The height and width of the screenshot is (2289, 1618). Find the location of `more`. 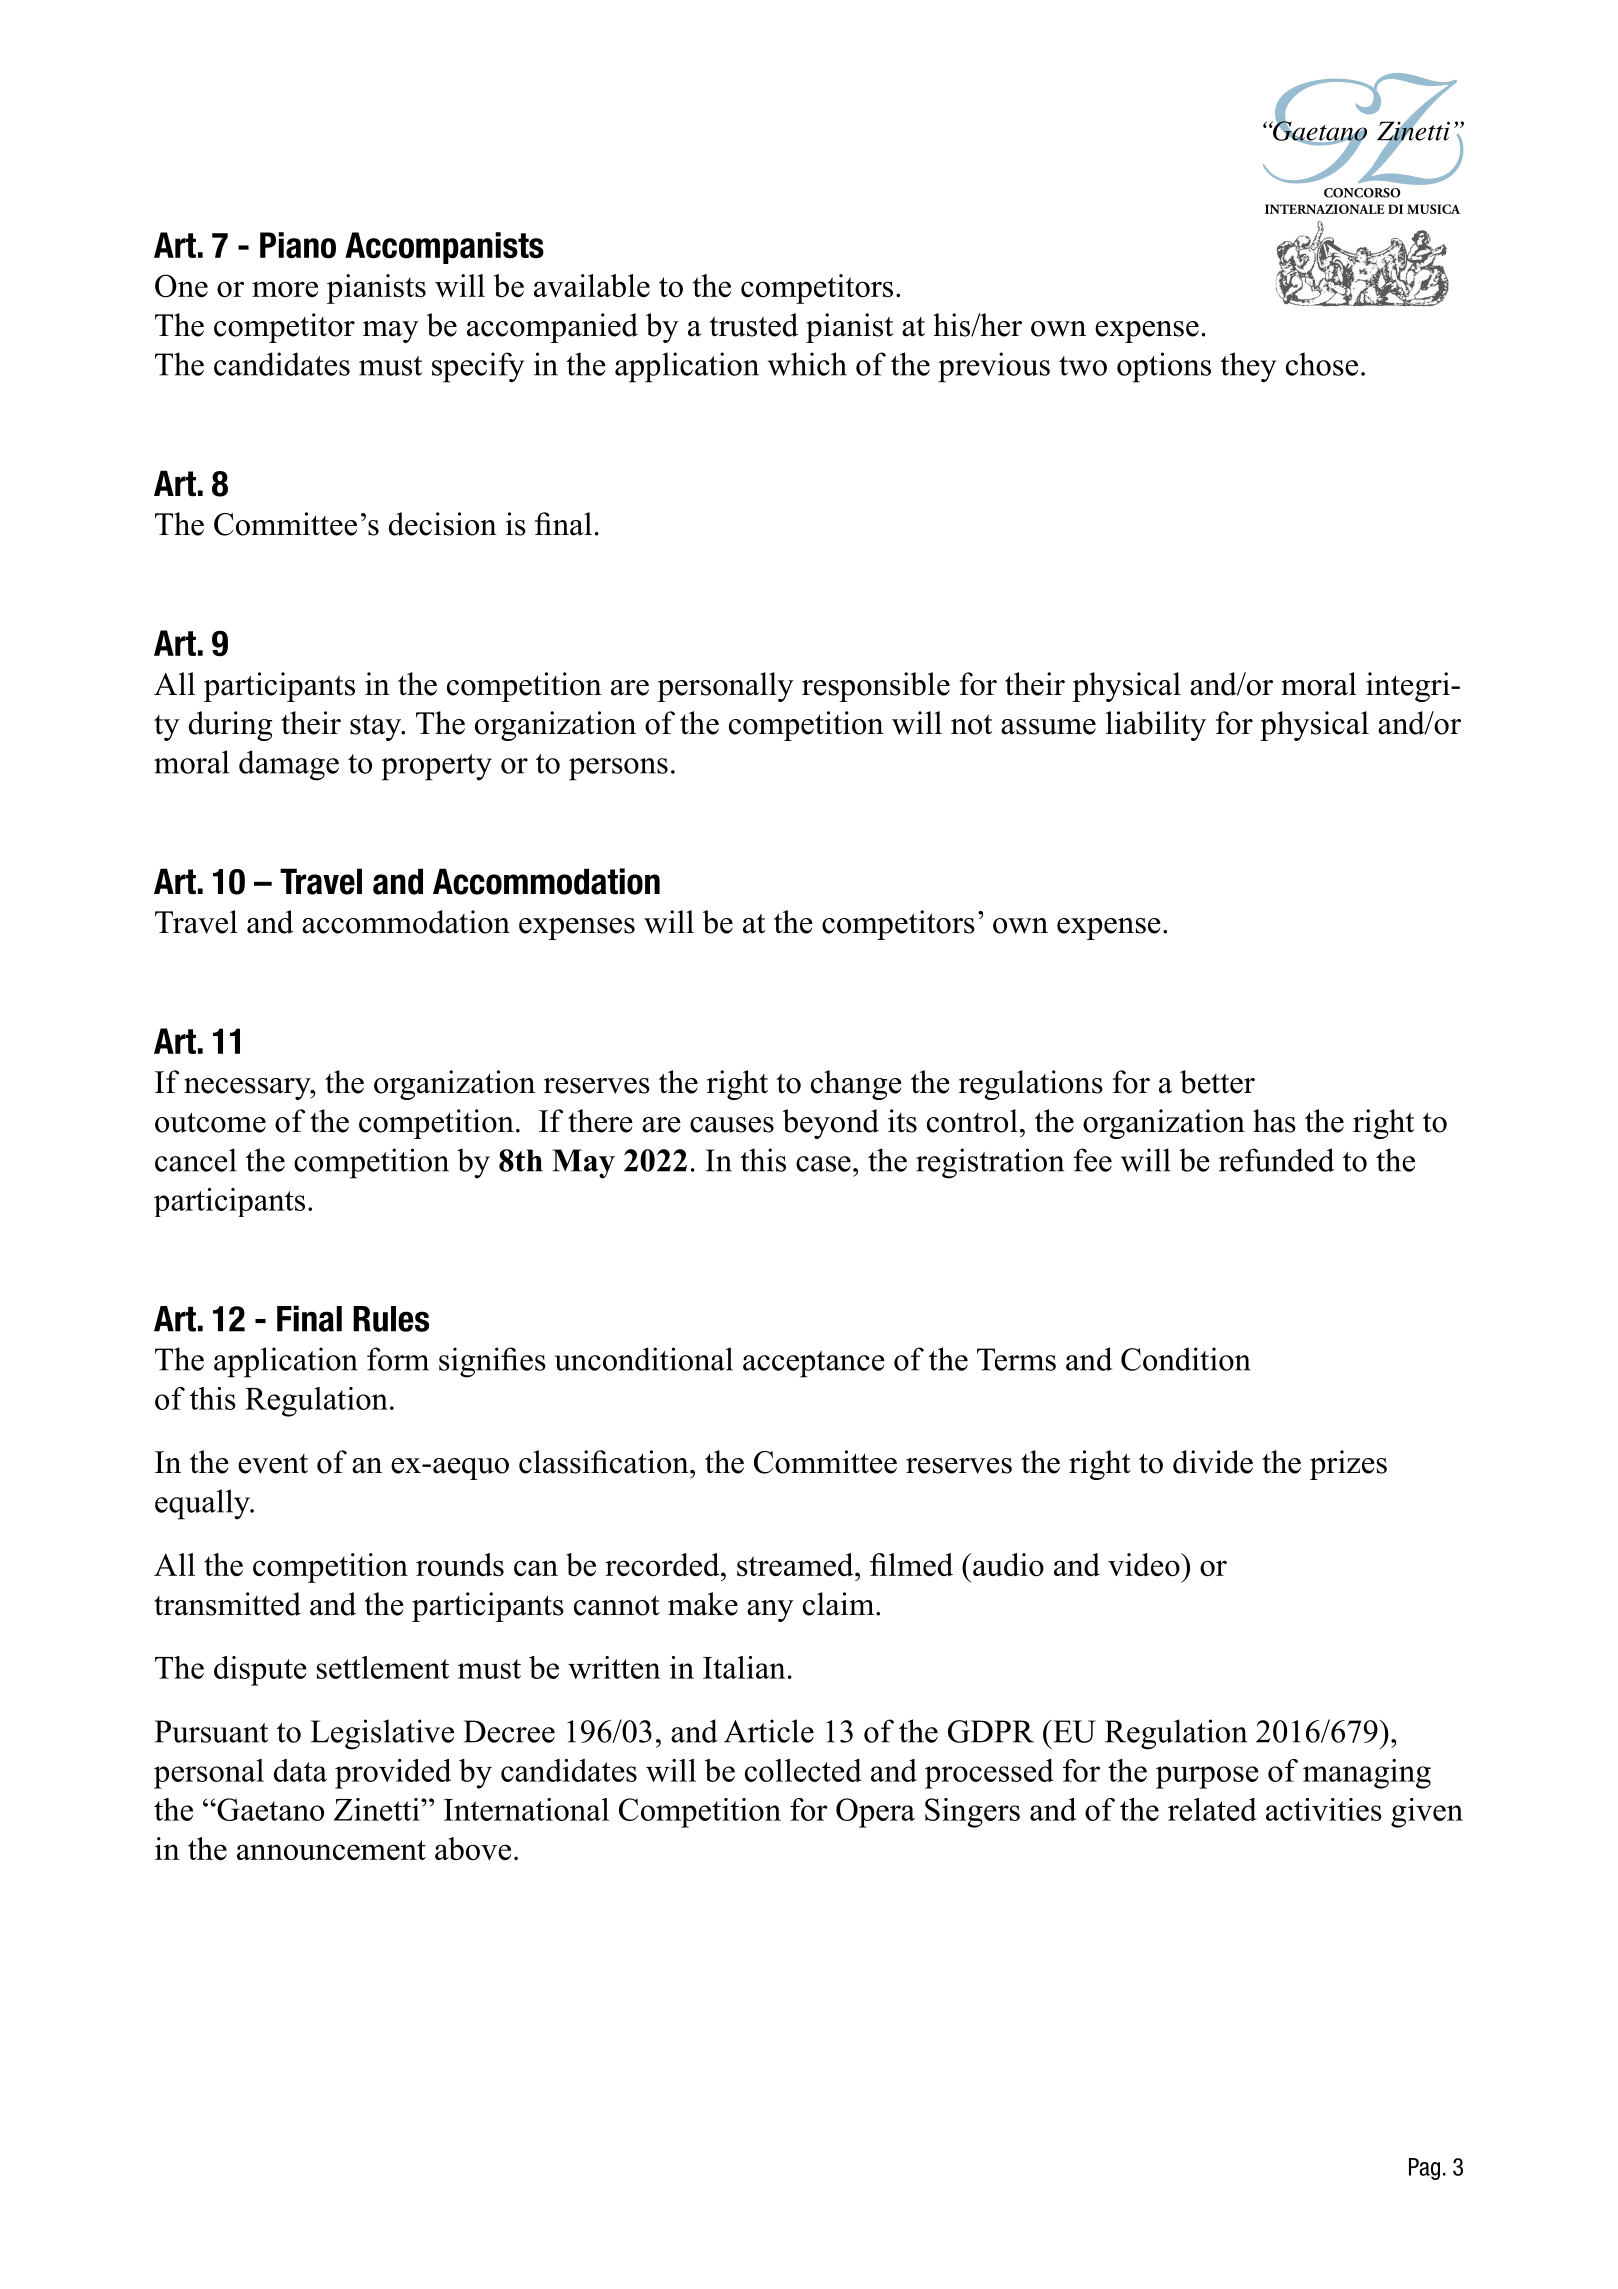

more is located at coordinates (285, 289).
